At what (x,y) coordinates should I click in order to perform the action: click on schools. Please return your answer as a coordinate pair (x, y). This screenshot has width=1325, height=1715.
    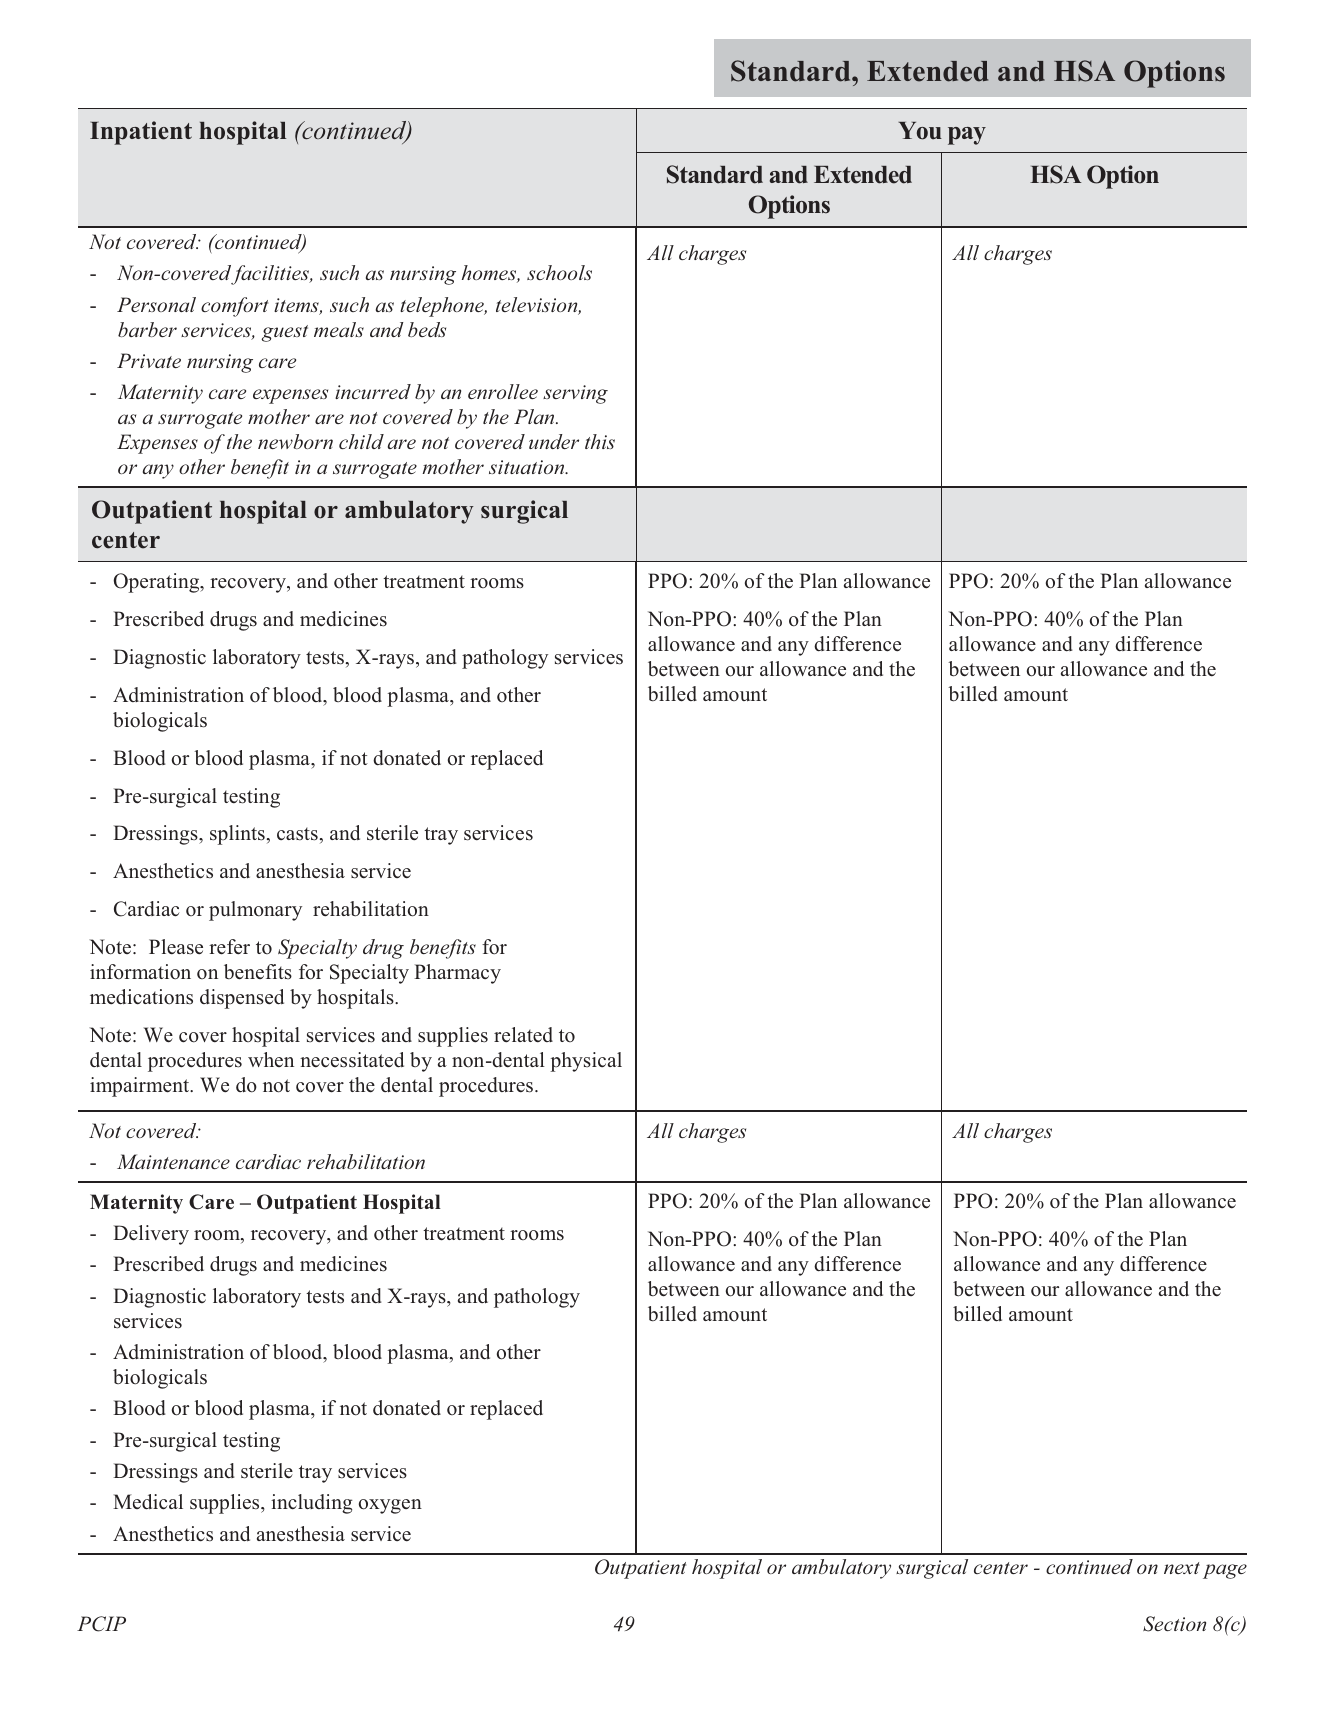
    Looking at the image, I should click on (559, 272).
